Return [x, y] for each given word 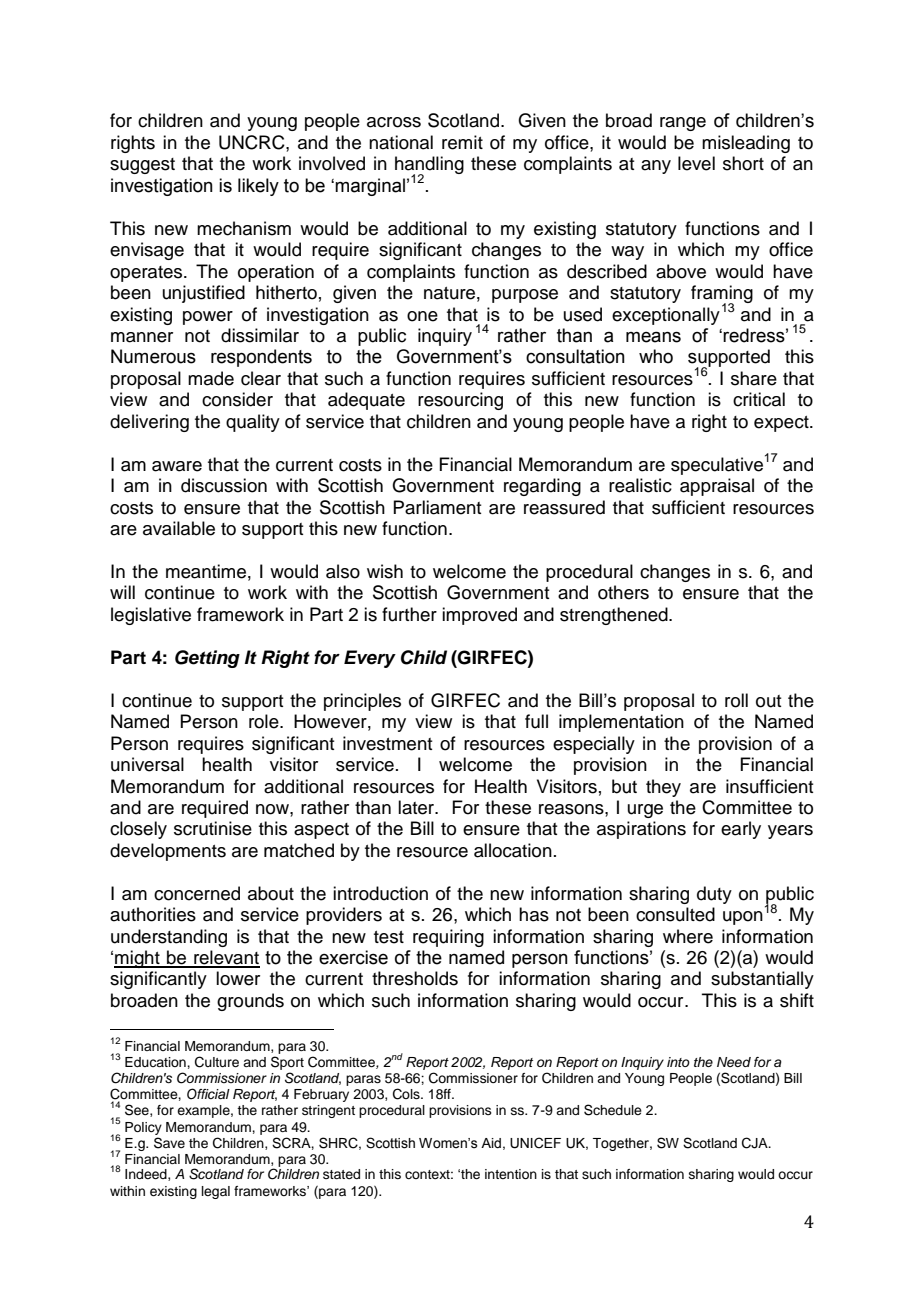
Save [169, 1143]
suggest [142, 166]
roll [736, 700]
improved [479, 616]
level [696, 163]
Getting [207, 659]
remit [462, 142]
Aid [491, 1143]
